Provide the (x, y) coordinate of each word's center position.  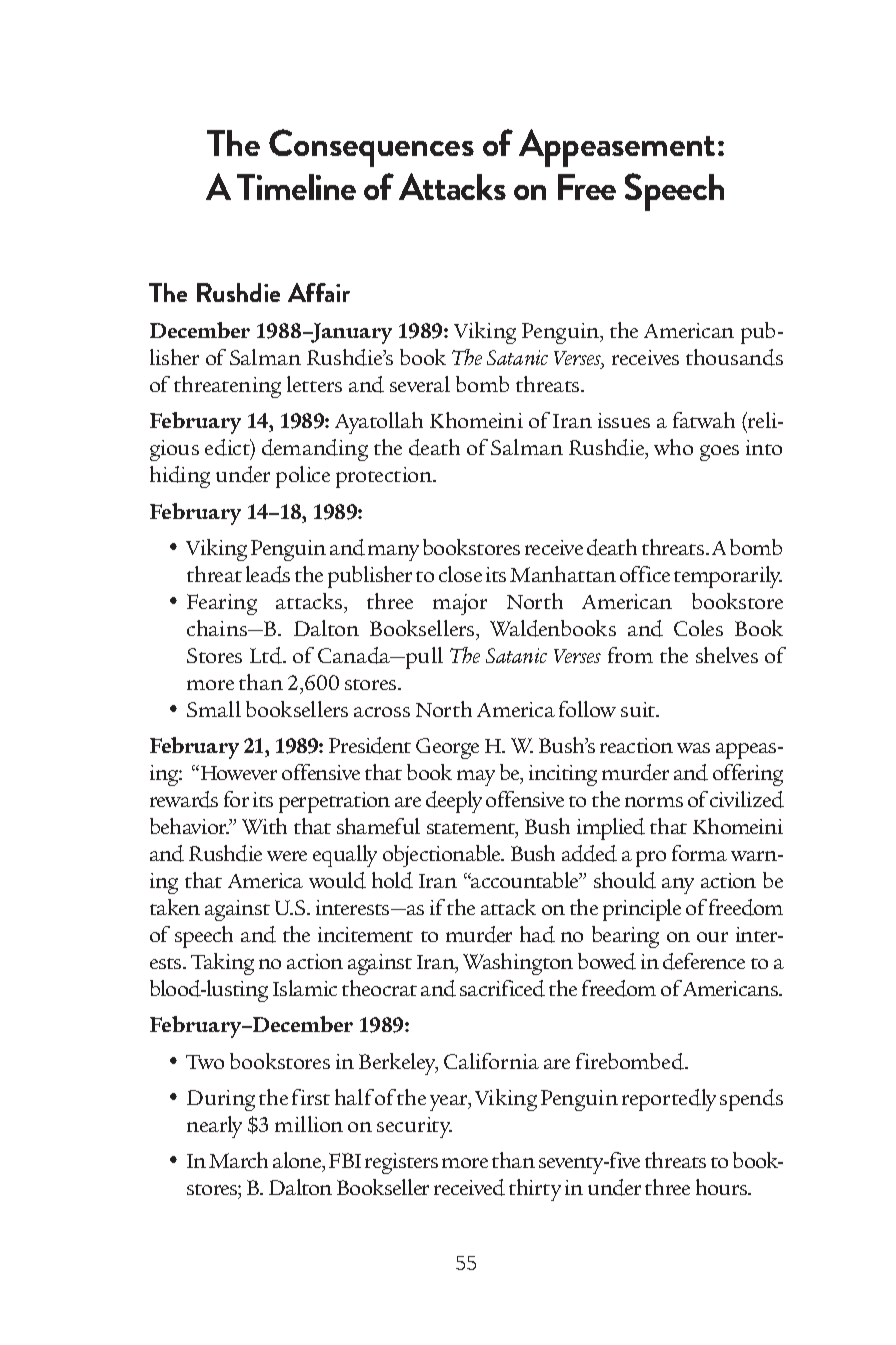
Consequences (371, 148)
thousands (734, 357)
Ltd (267, 655)
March (238, 1160)
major (460, 604)
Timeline (296, 187)
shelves (727, 655)
